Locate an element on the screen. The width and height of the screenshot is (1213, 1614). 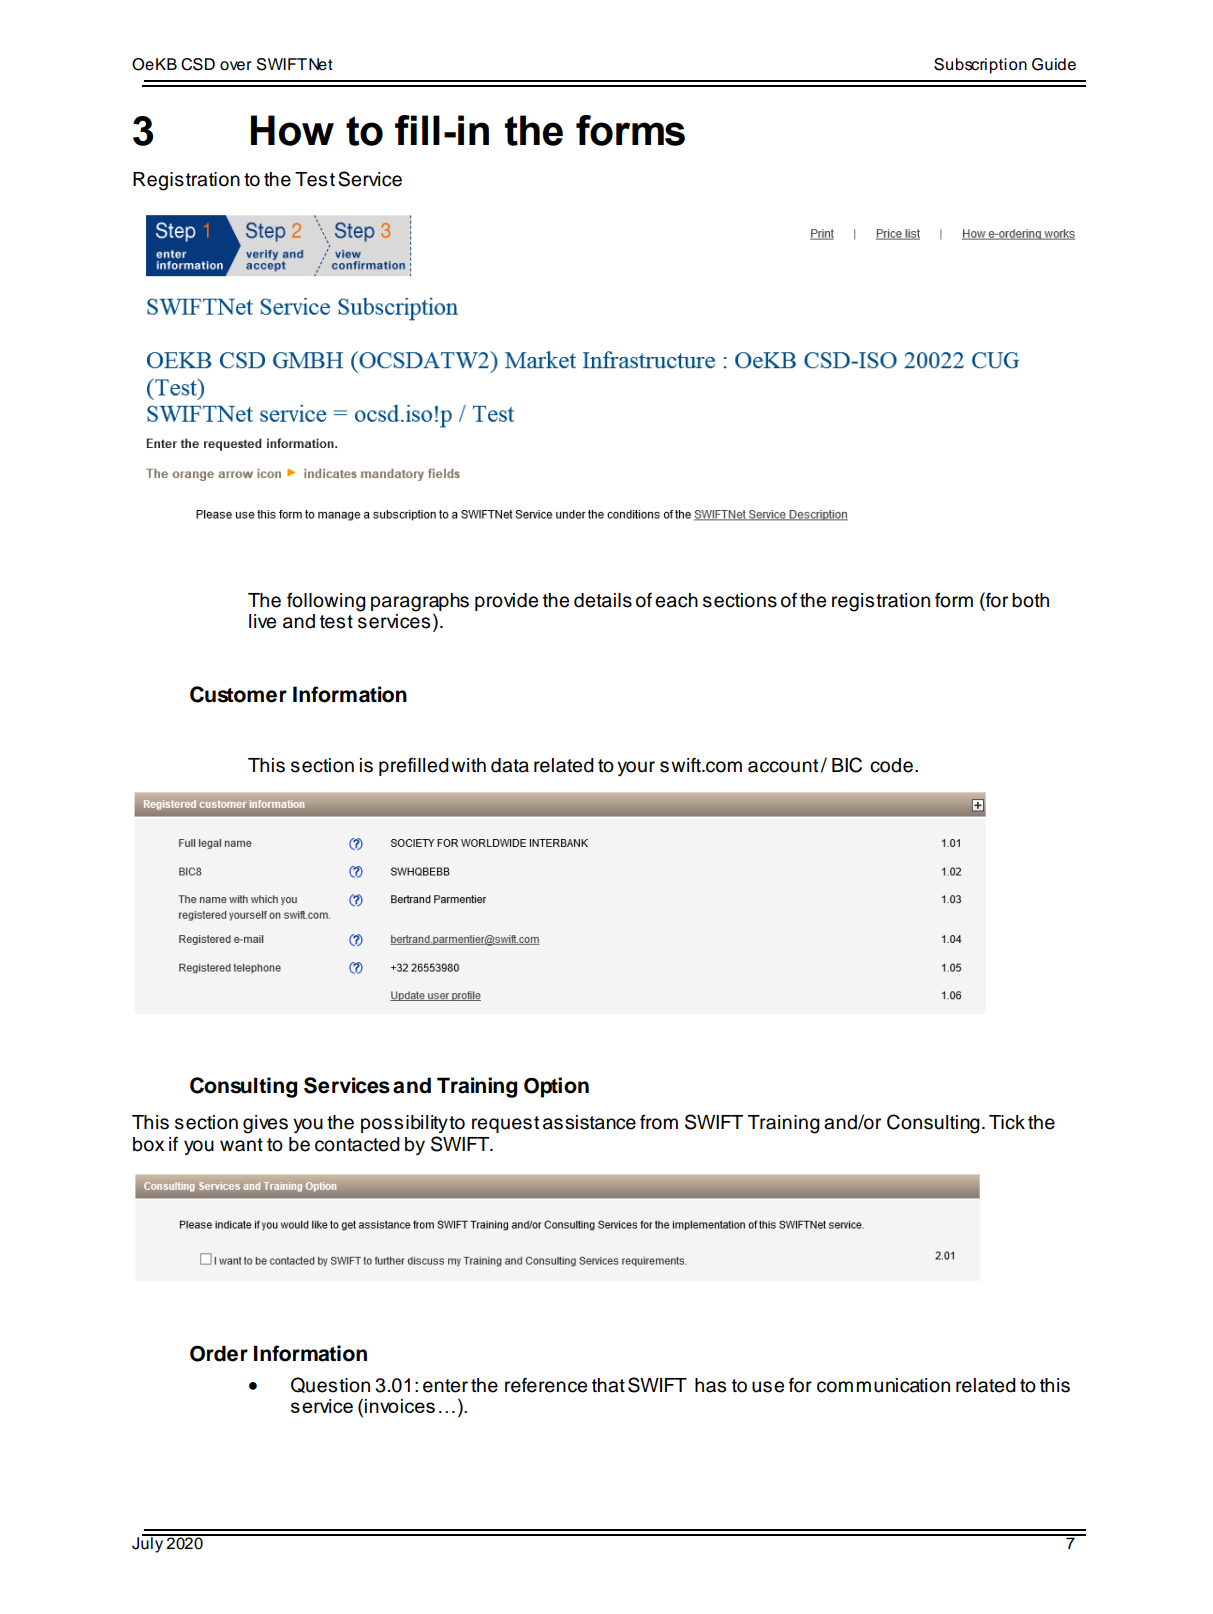
over is located at coordinates (236, 66).
